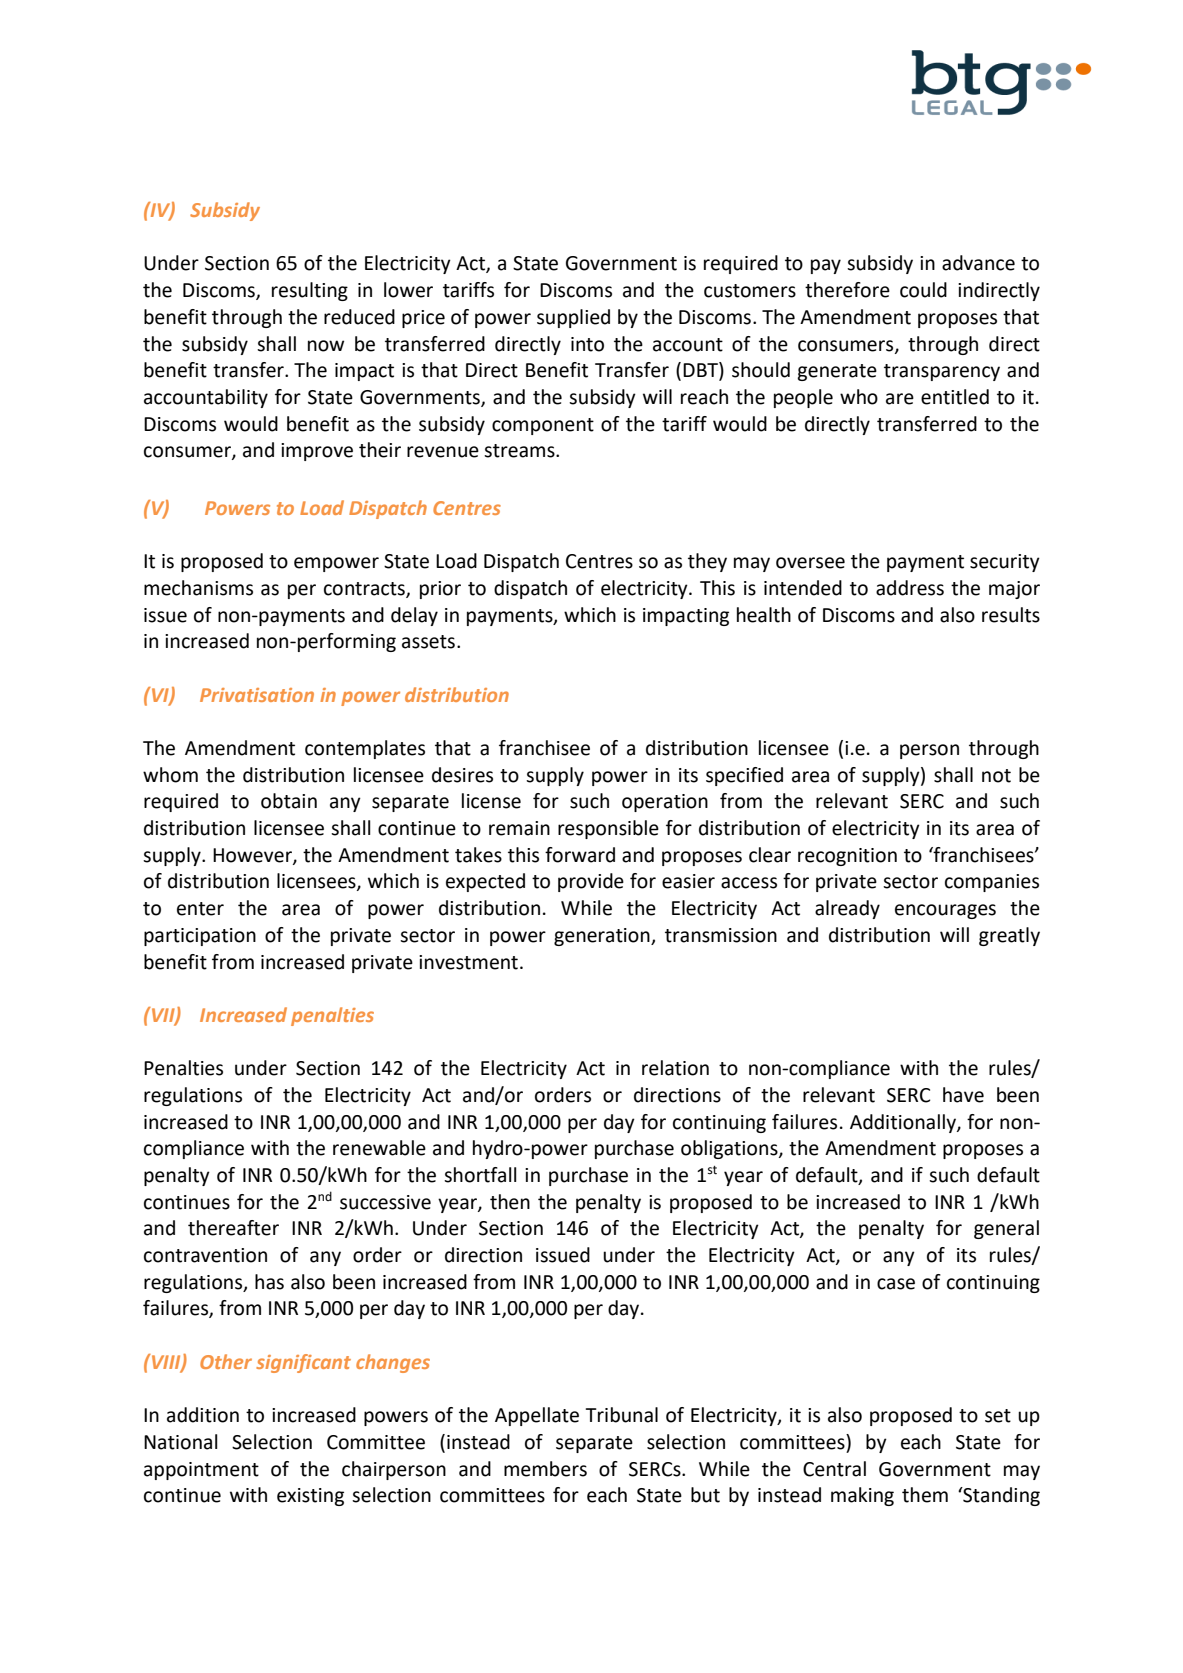 The height and width of the screenshot is (1673, 1183). What do you see at coordinates (545, 1469) in the screenshot?
I see `members` at bounding box center [545, 1469].
